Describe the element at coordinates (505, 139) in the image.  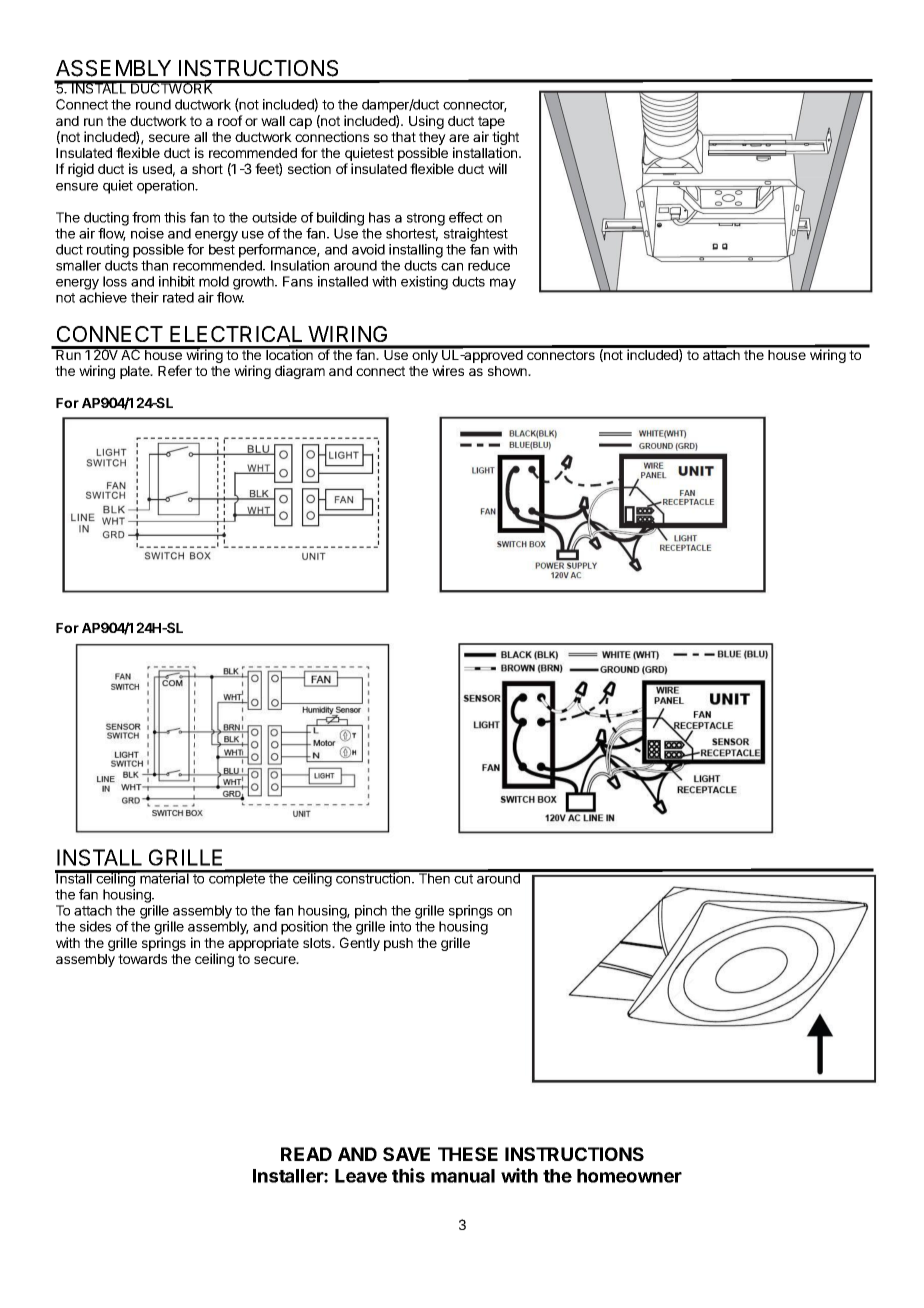
I see `tight` at that location.
